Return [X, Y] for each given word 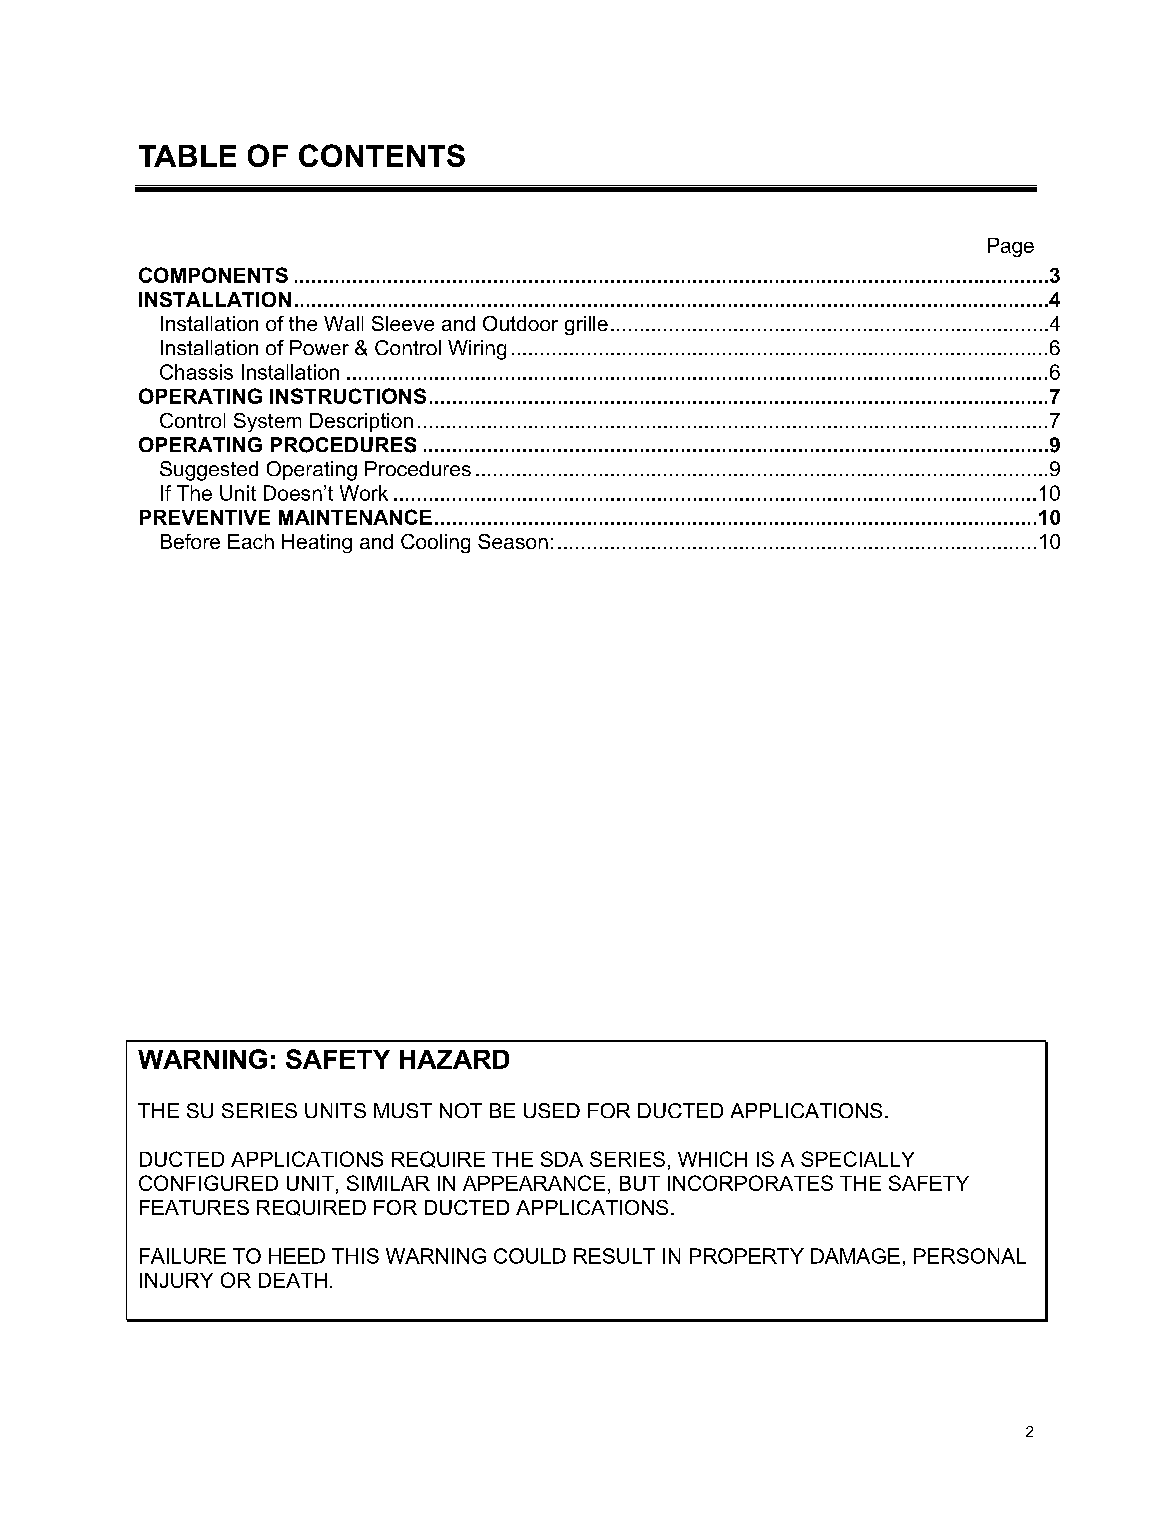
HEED [297, 1256]
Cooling [435, 543]
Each [251, 541]
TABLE [187, 156]
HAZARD [454, 1059]
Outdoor [520, 323]
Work [364, 493]
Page [1011, 247]
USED [552, 1110]
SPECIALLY [857, 1159]
